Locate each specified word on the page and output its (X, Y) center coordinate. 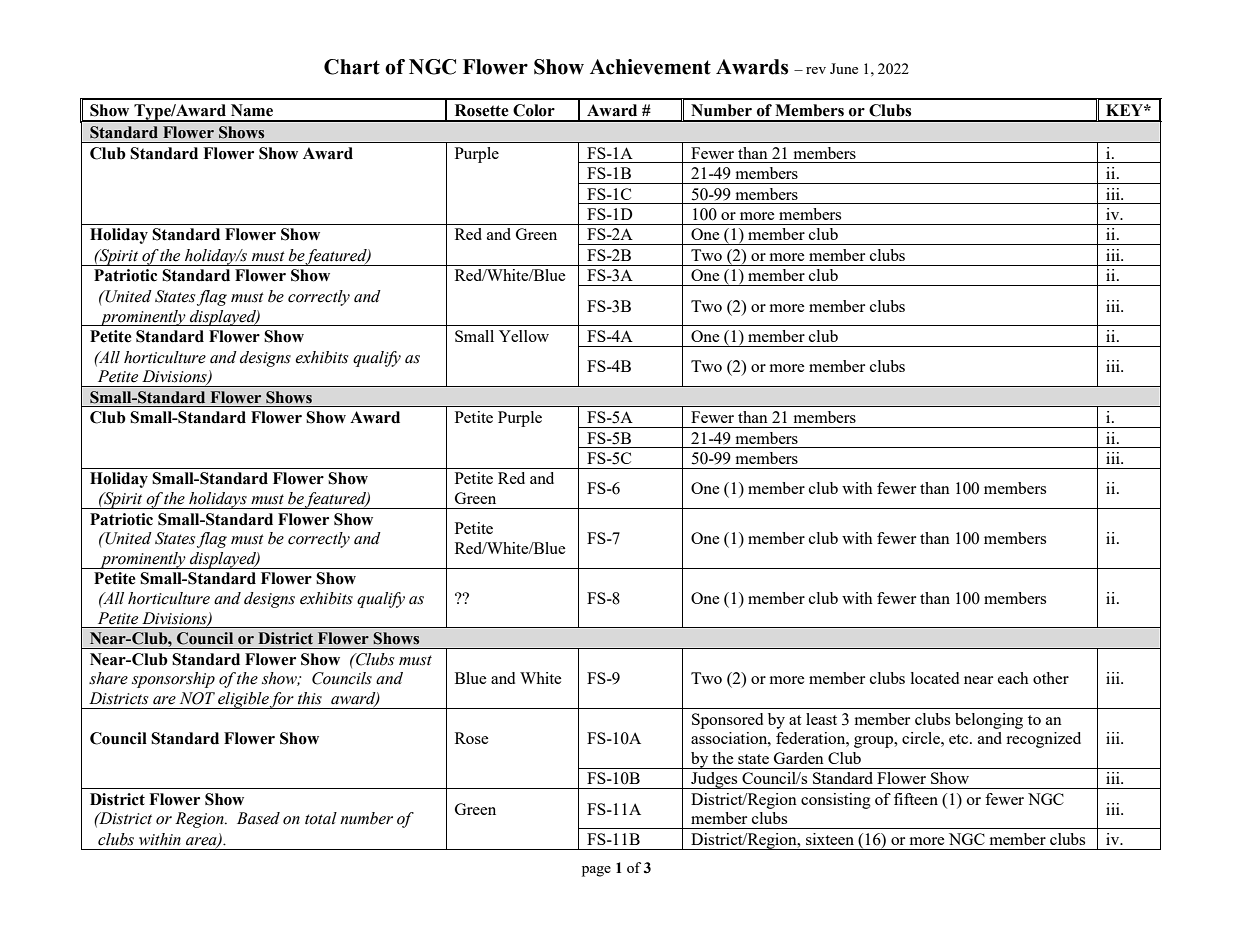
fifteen (916, 799)
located (935, 678)
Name (252, 110)
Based (258, 818)
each (1013, 678)
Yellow (524, 336)
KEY (1125, 110)
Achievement (650, 67)
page (596, 871)
